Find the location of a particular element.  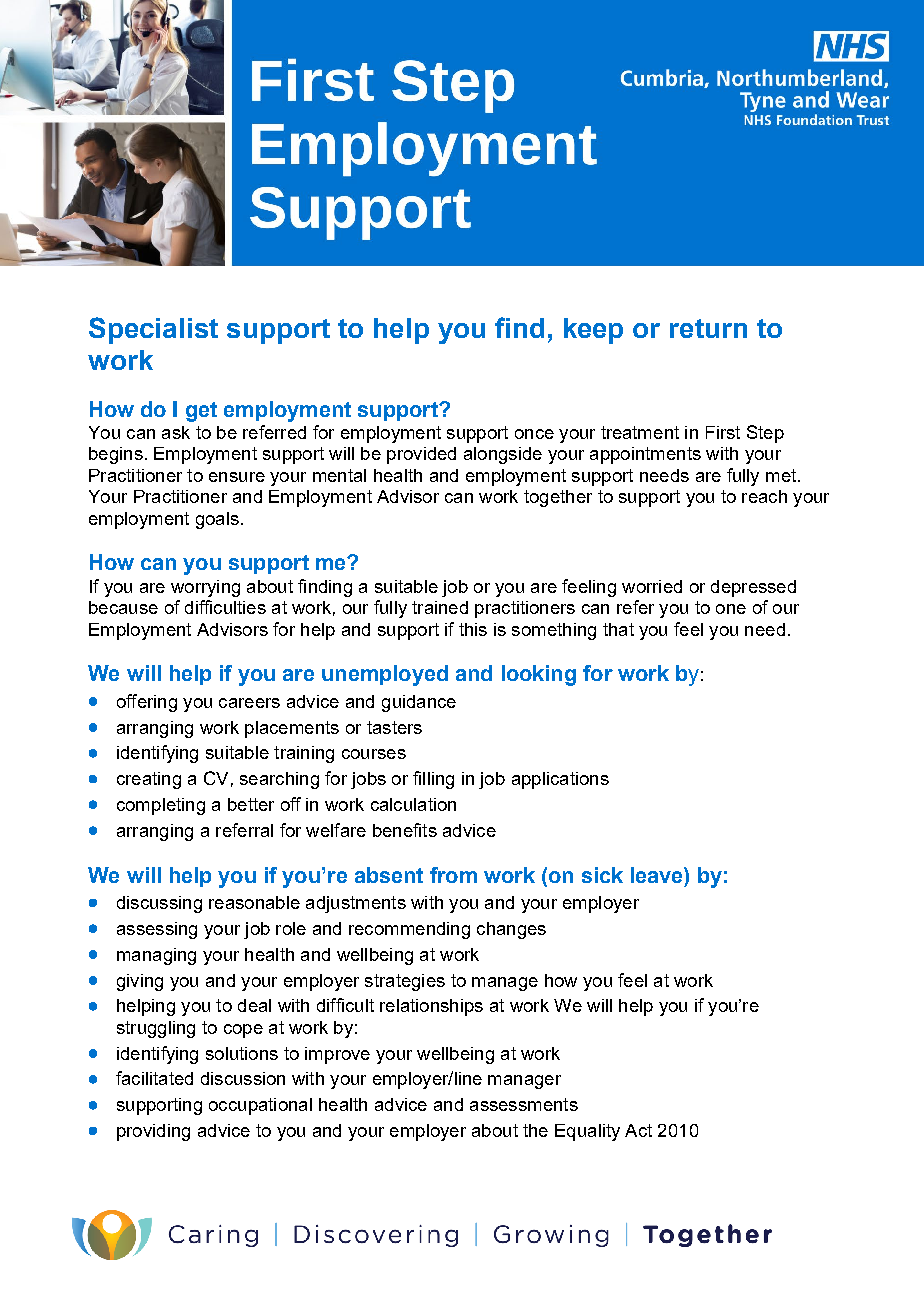

goals is located at coordinates (217, 520).
